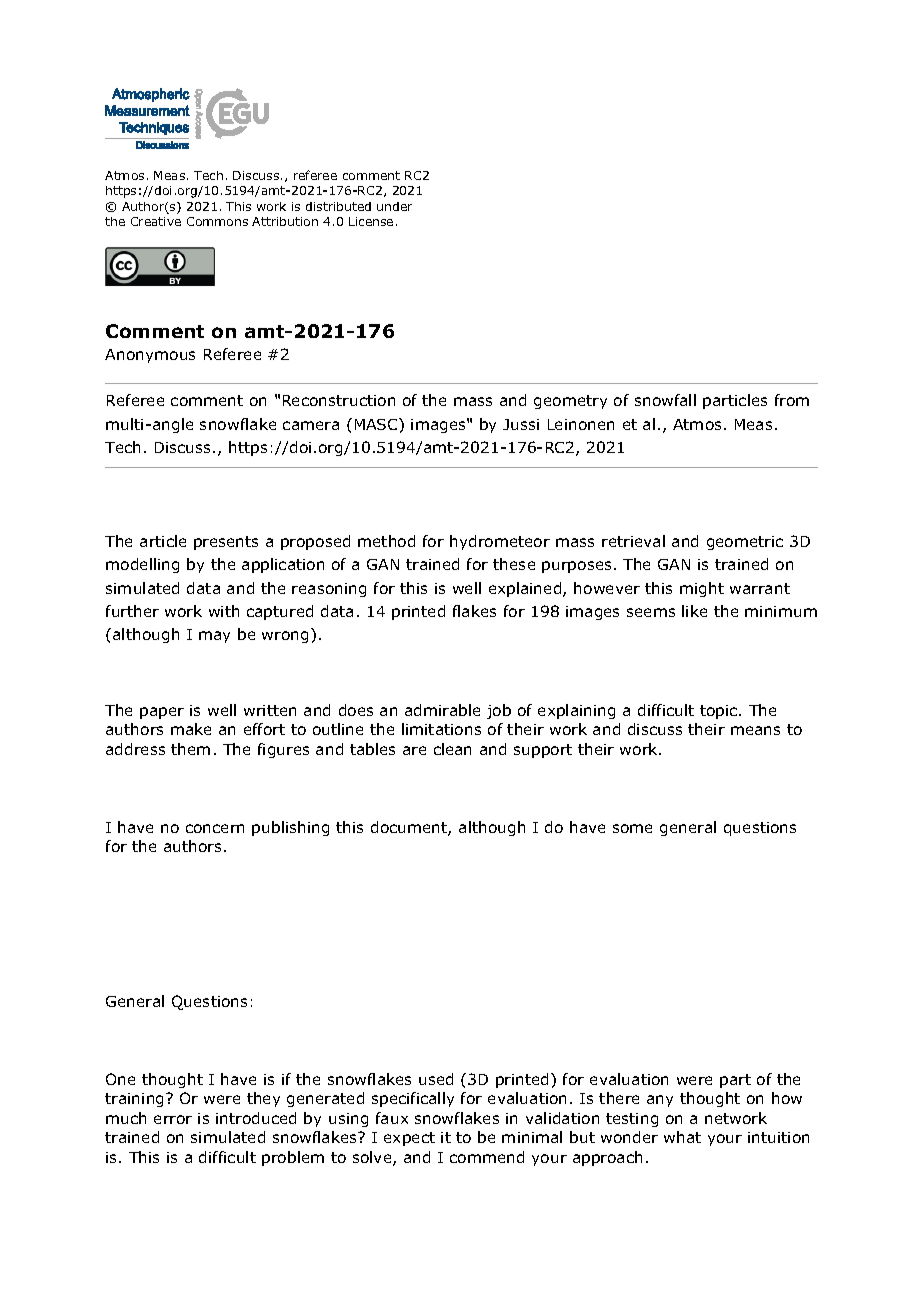  Describe the element at coordinates (682, 1137) in the page. I see `what` at that location.
